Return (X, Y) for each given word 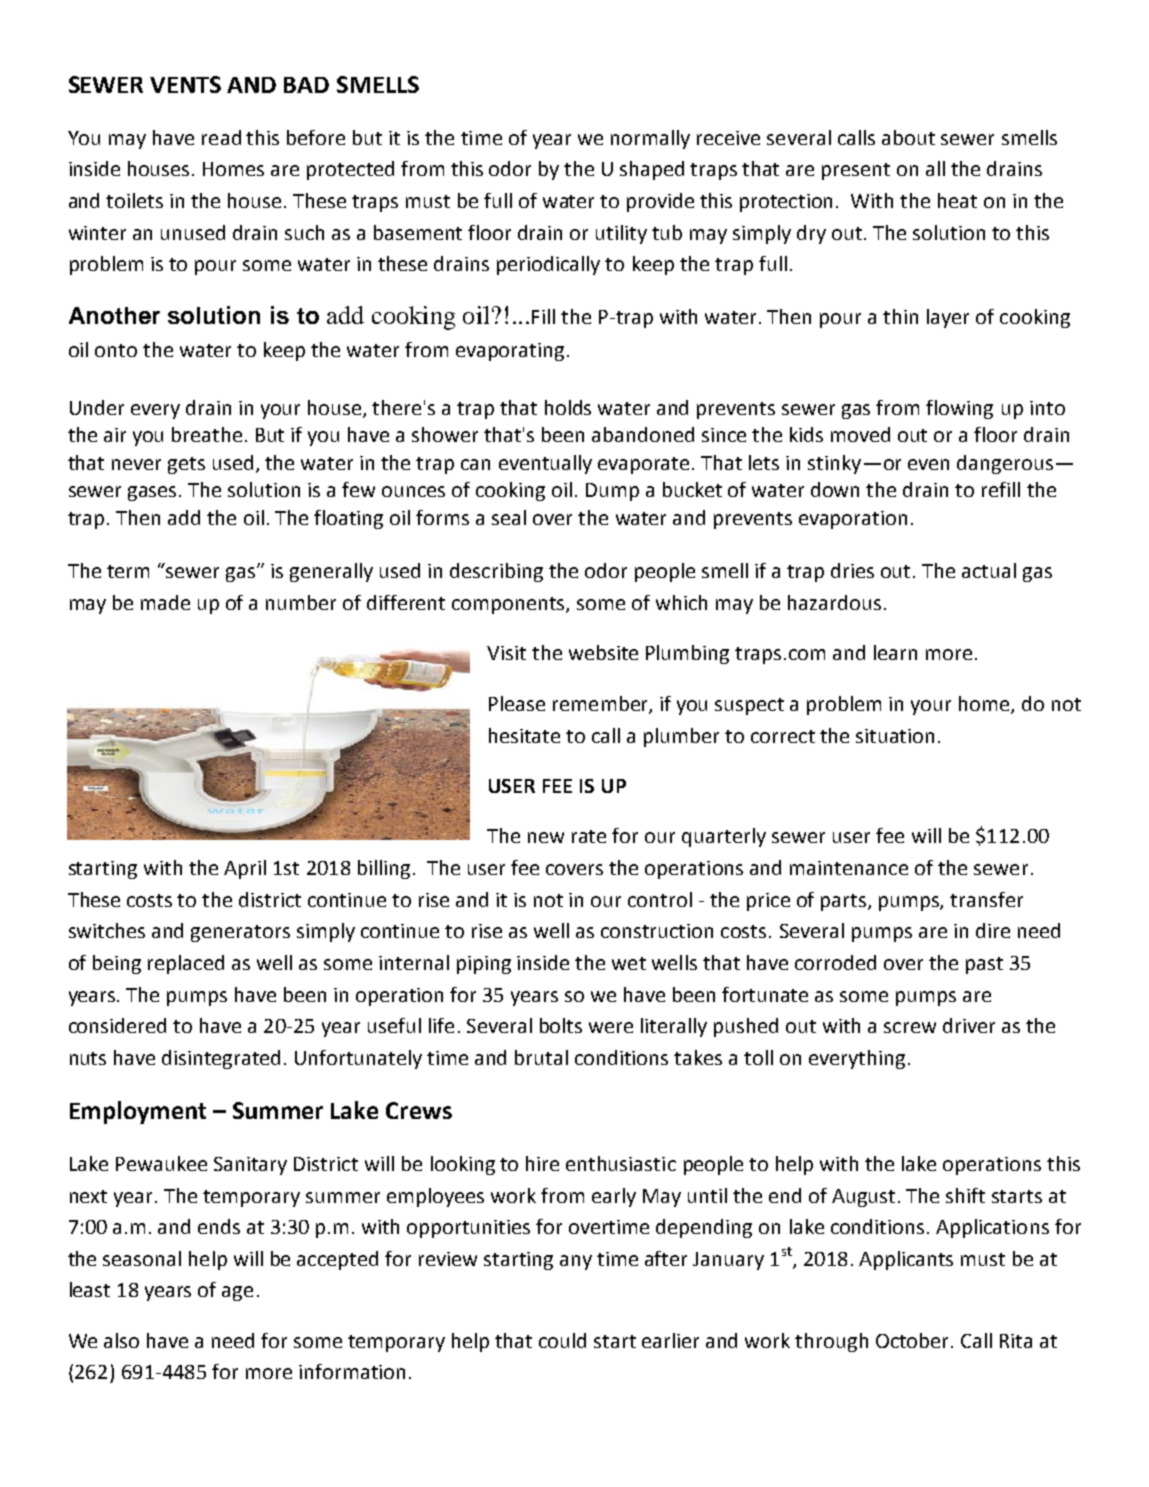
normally (650, 139)
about (908, 137)
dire (993, 930)
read (221, 137)
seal (509, 517)
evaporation (853, 520)
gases (154, 493)
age (237, 1293)
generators (240, 933)
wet (629, 963)
